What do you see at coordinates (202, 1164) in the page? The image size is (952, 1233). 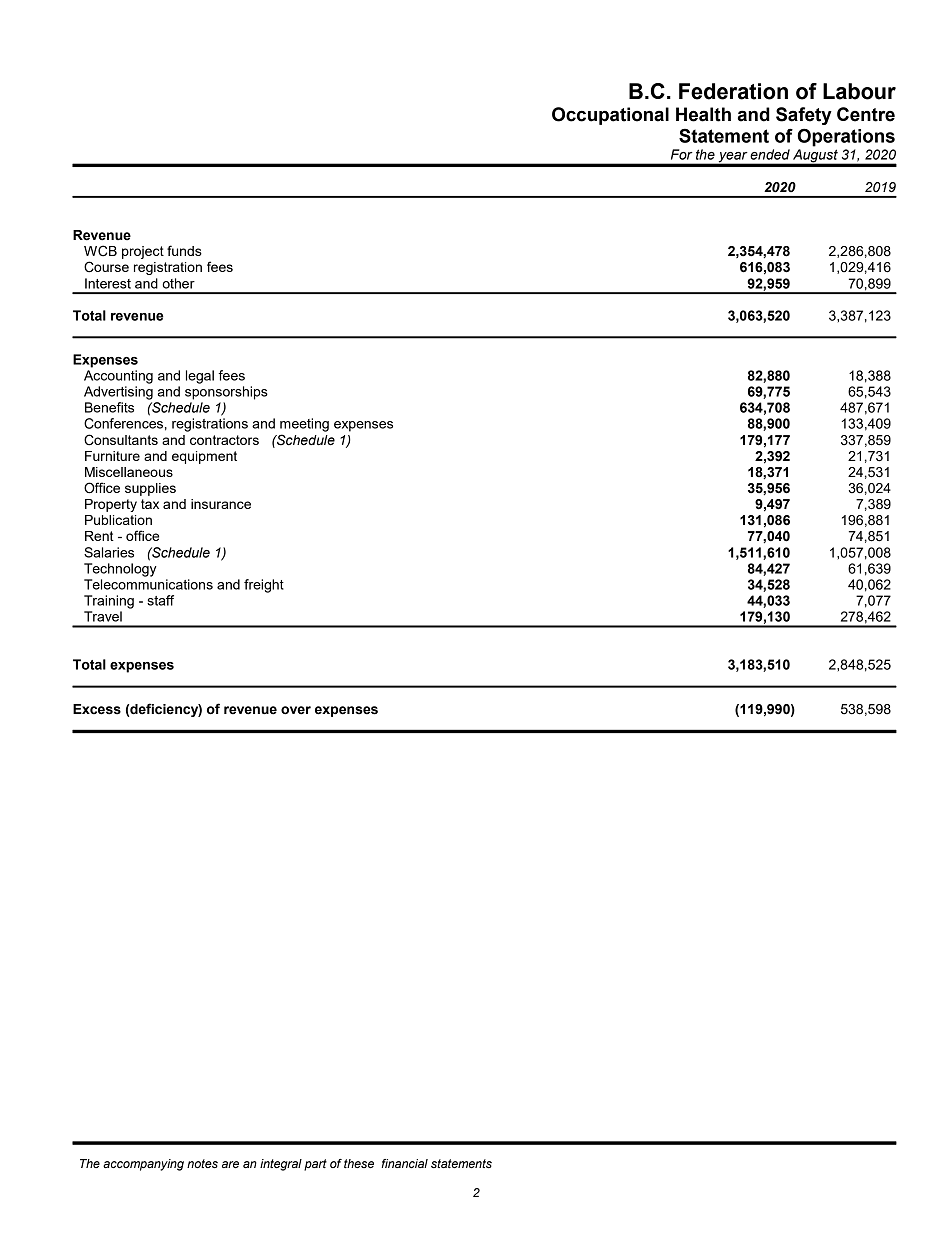 I see `notes` at bounding box center [202, 1164].
